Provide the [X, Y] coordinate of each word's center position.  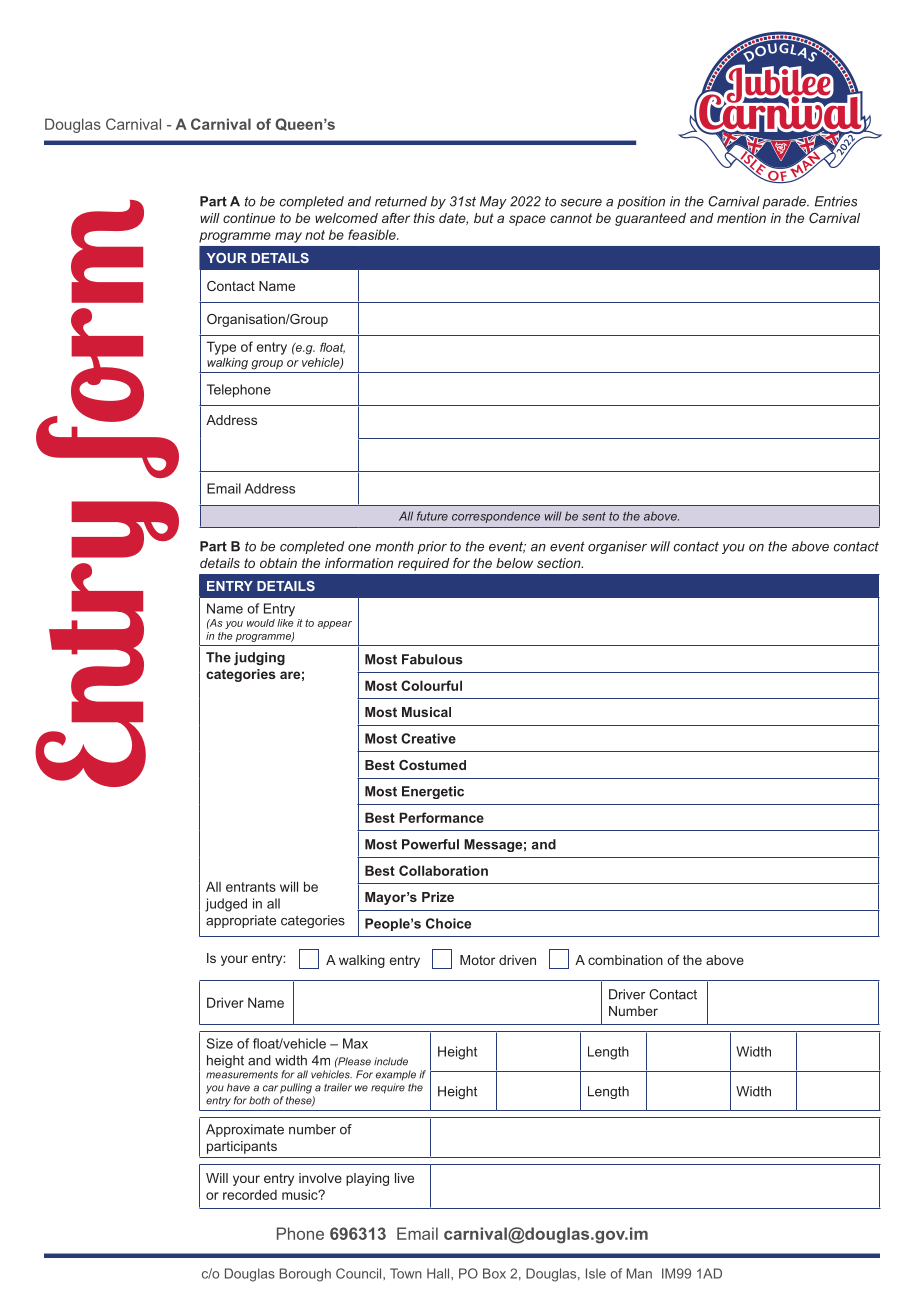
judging [259, 658]
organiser [617, 547]
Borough [305, 1275]
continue [249, 218]
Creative [428, 738]
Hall [439, 1273]
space [527, 220]
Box [494, 1273]
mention [741, 218]
